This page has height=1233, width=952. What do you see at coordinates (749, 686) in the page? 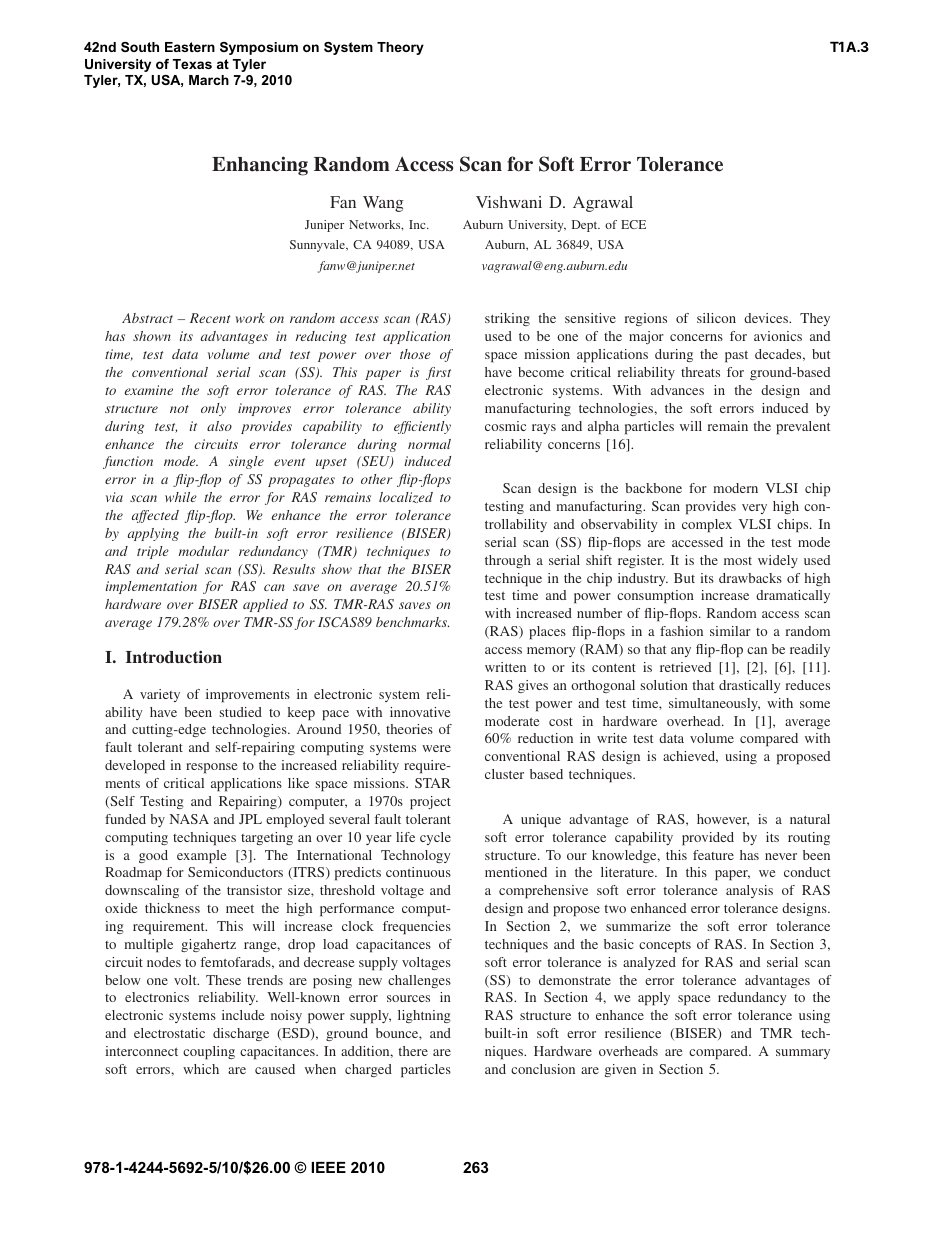
I see `drastically` at bounding box center [749, 686].
